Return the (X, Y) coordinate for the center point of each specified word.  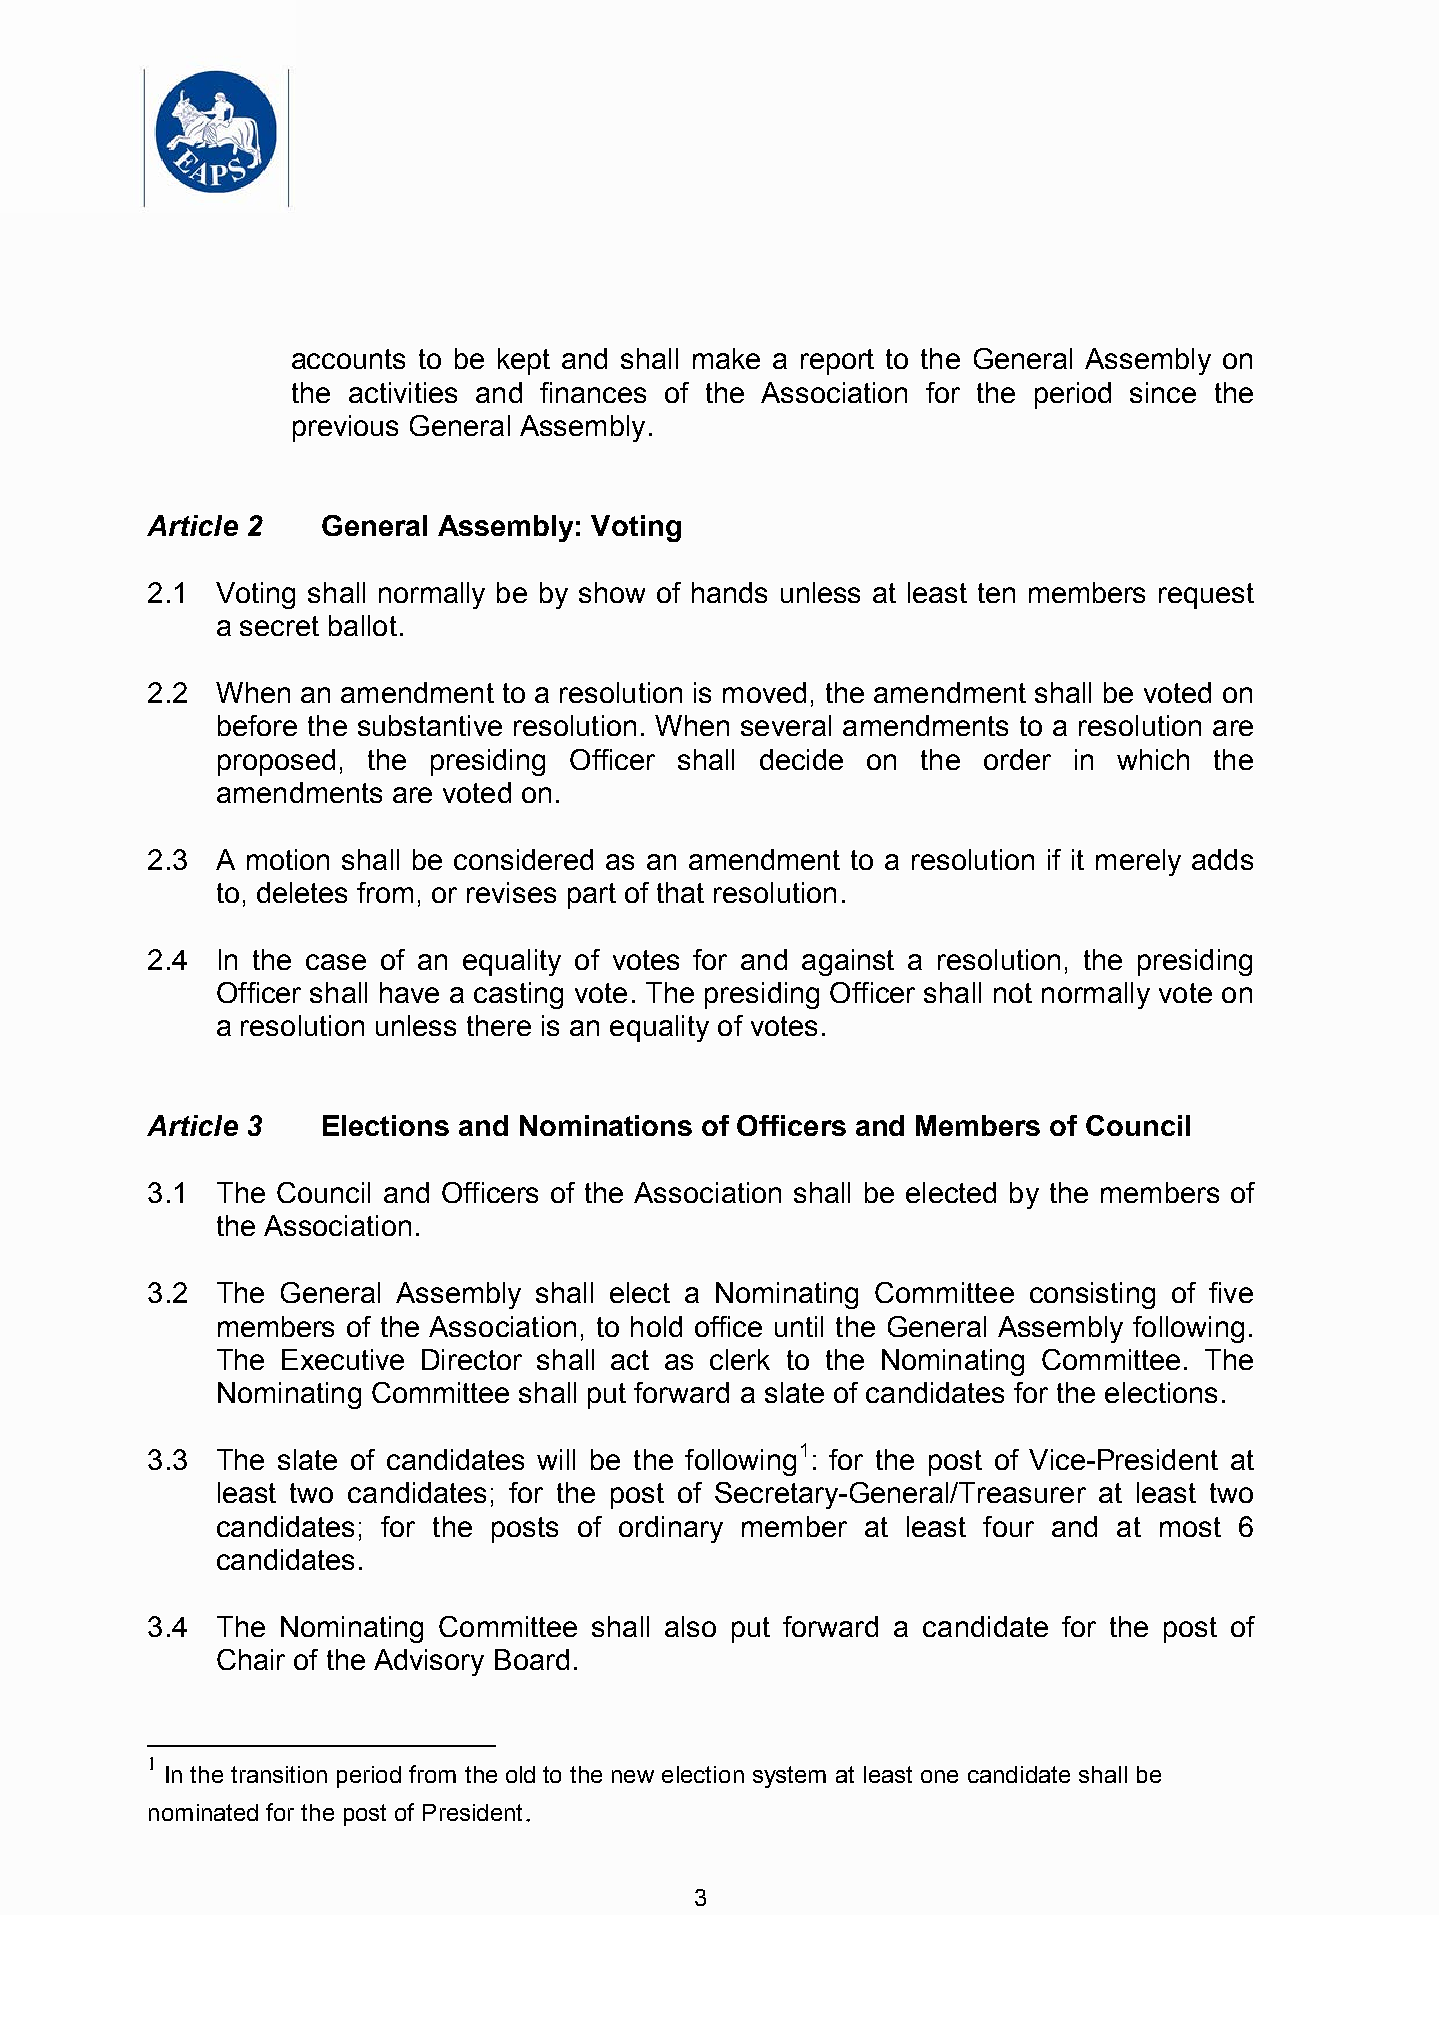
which (1153, 759)
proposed (276, 762)
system (789, 1777)
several (786, 725)
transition (279, 1774)
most (1190, 1527)
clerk (740, 1359)
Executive (343, 1359)
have (409, 992)
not (1013, 993)
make (726, 358)
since (1163, 392)
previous (345, 428)
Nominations (606, 1125)
